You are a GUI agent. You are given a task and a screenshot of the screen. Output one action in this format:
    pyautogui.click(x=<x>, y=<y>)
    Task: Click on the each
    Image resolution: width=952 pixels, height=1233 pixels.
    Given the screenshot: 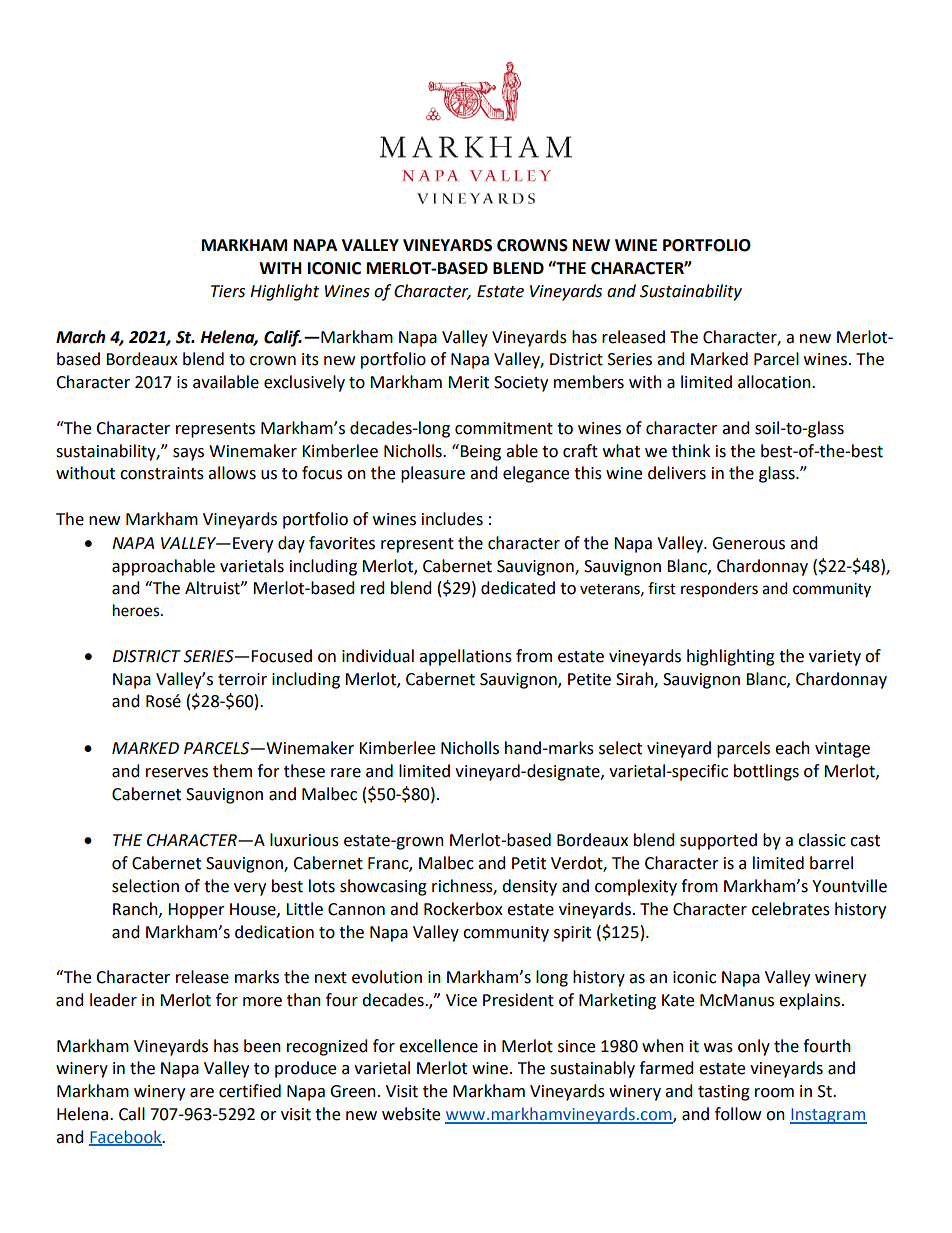 What is the action you would take?
    pyautogui.click(x=792, y=748)
